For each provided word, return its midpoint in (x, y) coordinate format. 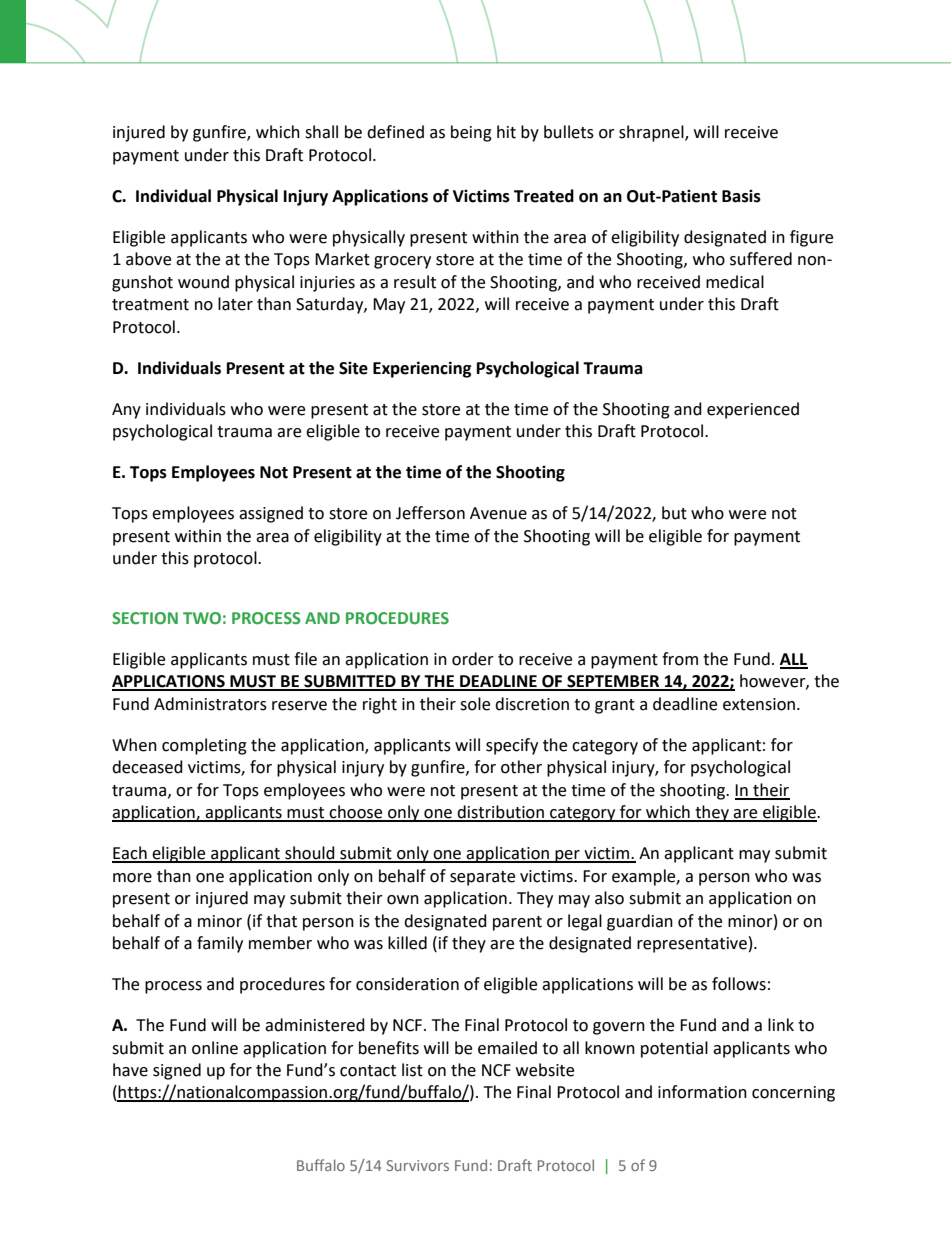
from (680, 659)
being (471, 133)
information (702, 1092)
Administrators (210, 704)
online (215, 1048)
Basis (741, 196)
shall (321, 132)
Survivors (417, 1165)
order (473, 659)
